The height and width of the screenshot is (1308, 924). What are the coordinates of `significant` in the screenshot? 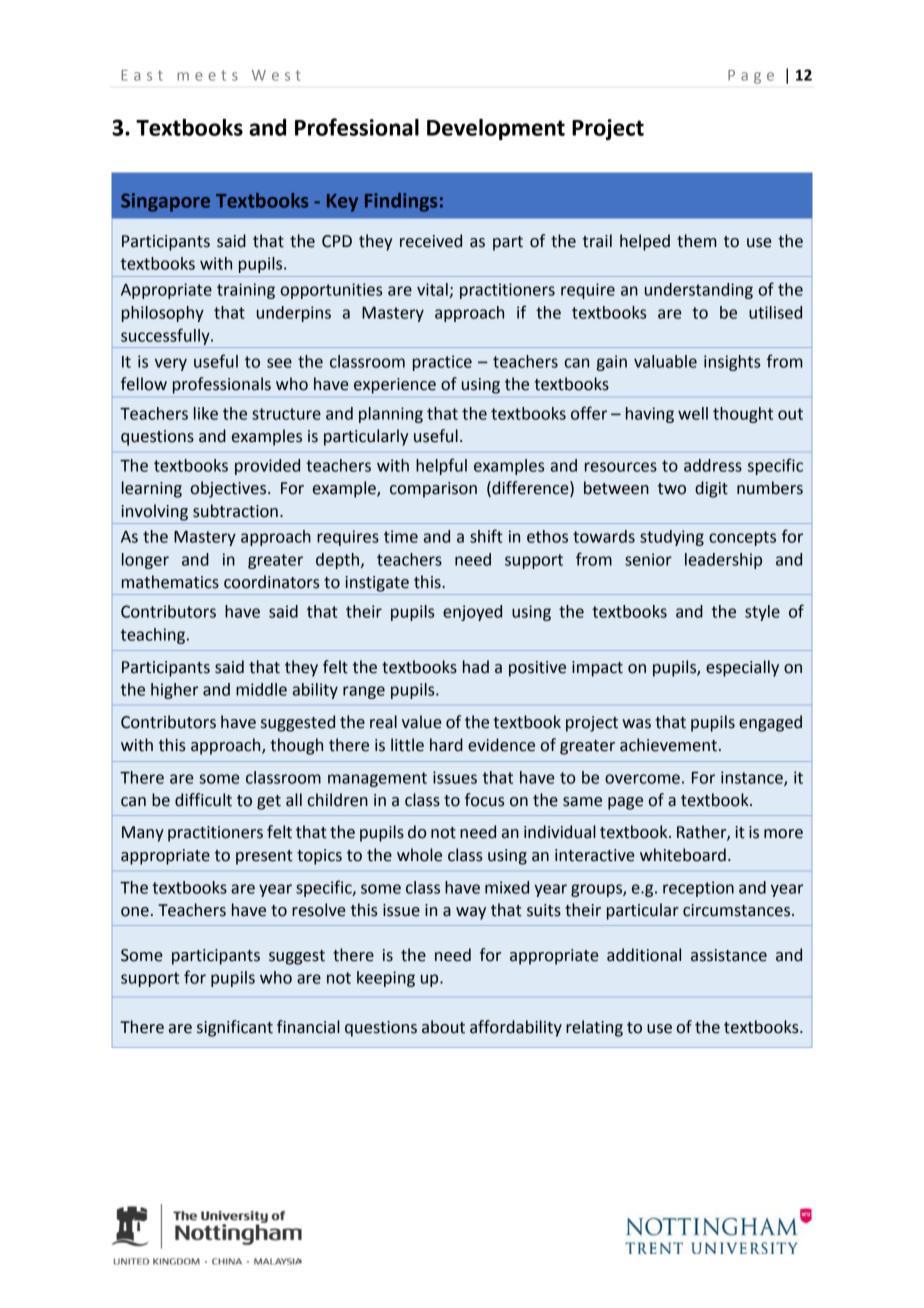 It's located at (235, 1028).
